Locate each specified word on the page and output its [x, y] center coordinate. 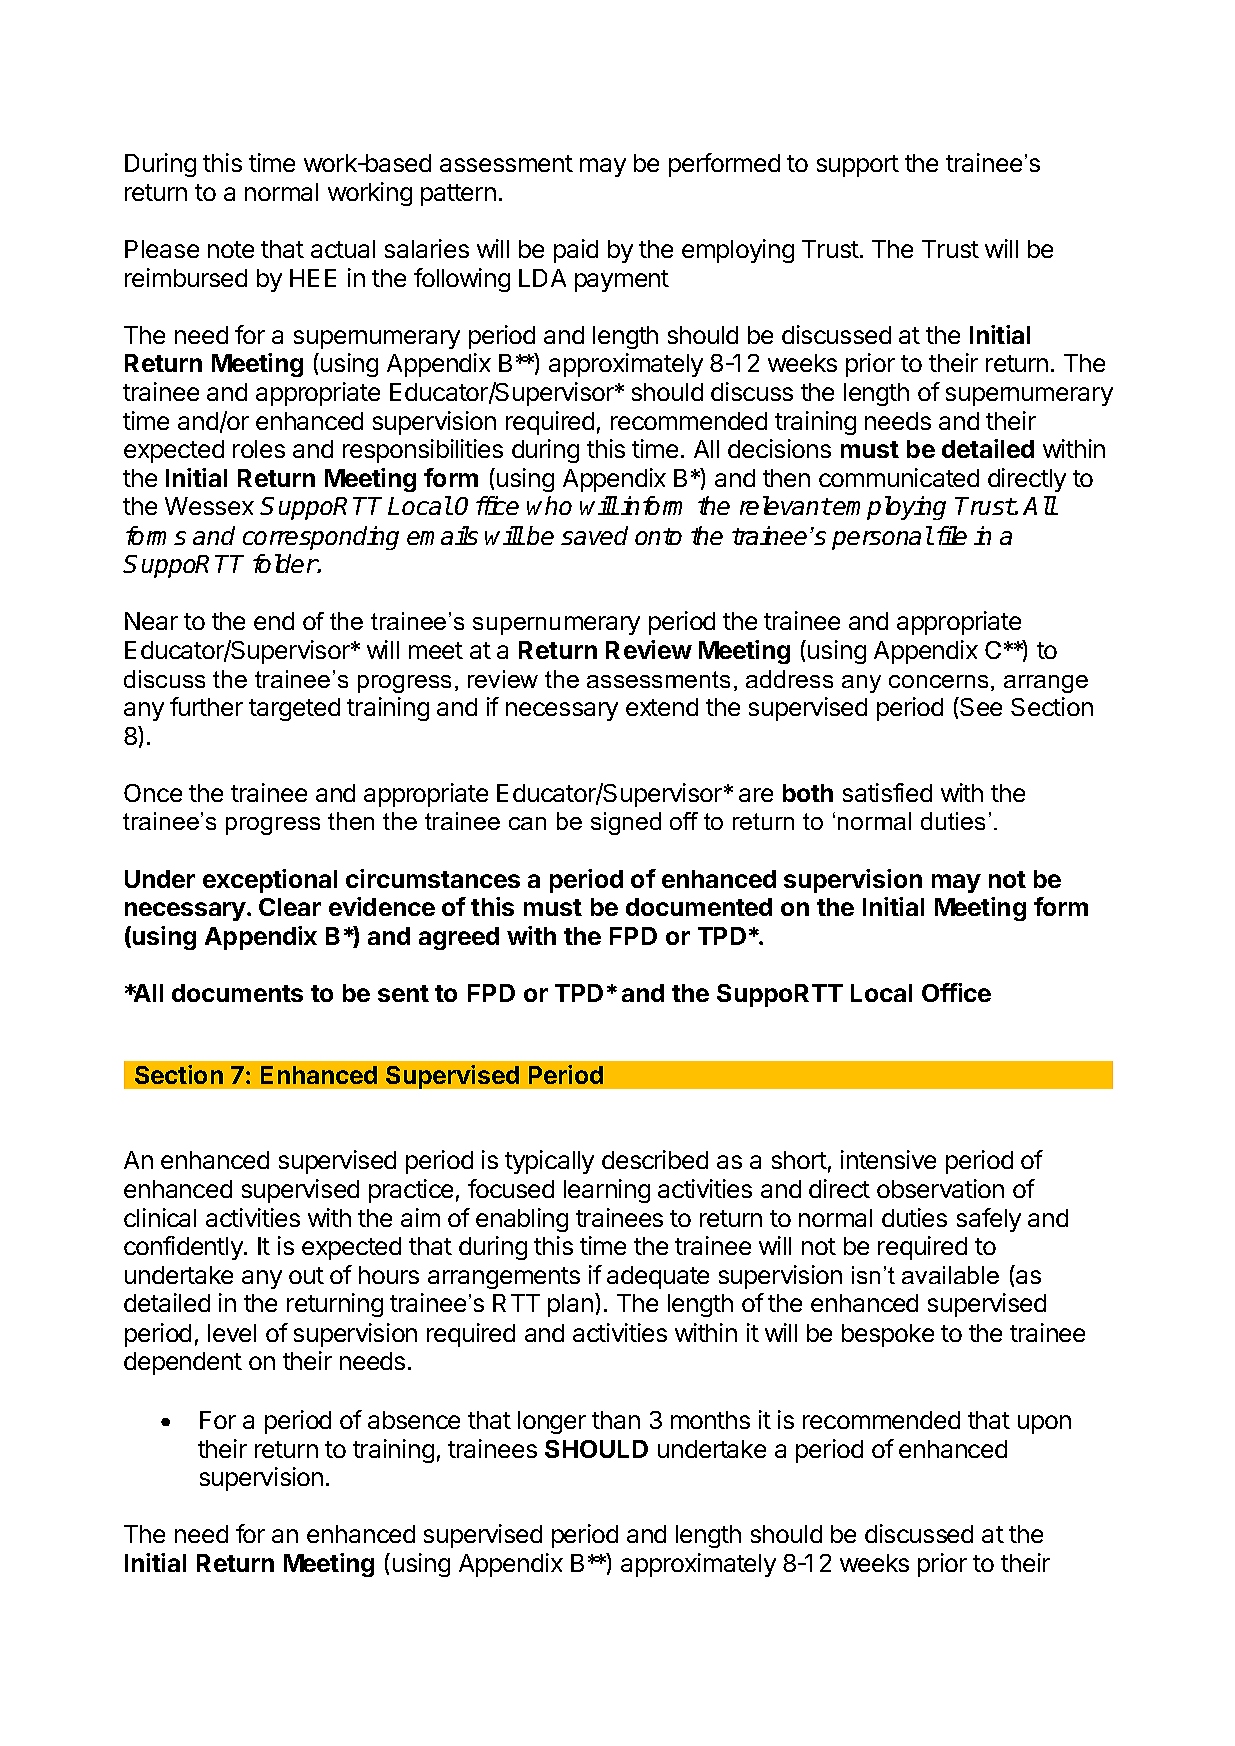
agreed [459, 938]
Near [151, 621]
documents [237, 993]
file [952, 535]
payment [622, 281]
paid [576, 251]
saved [594, 535]
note [231, 249]
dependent [183, 1363]
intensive [888, 1159]
